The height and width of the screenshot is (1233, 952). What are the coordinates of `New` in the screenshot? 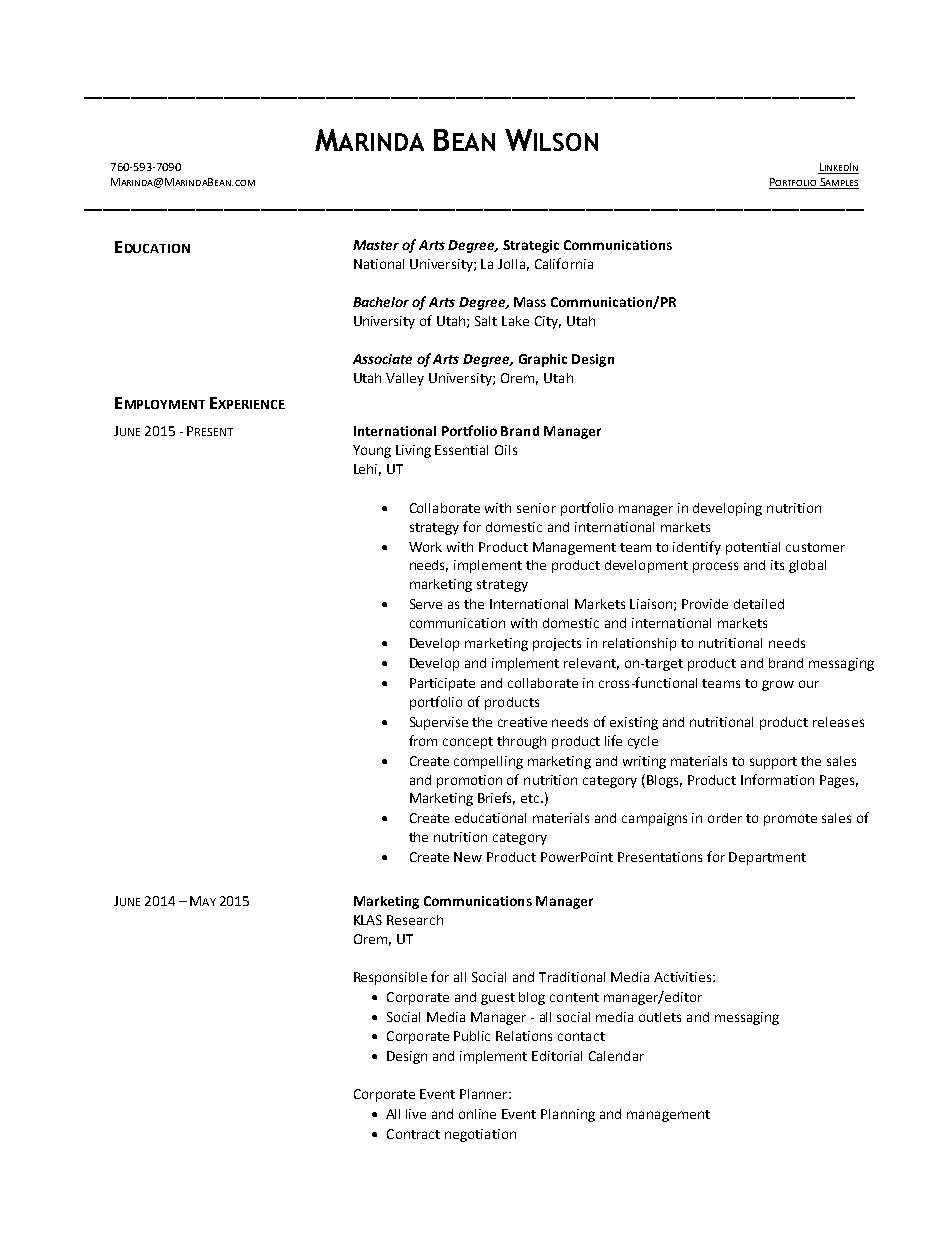 It's located at (468, 857).
